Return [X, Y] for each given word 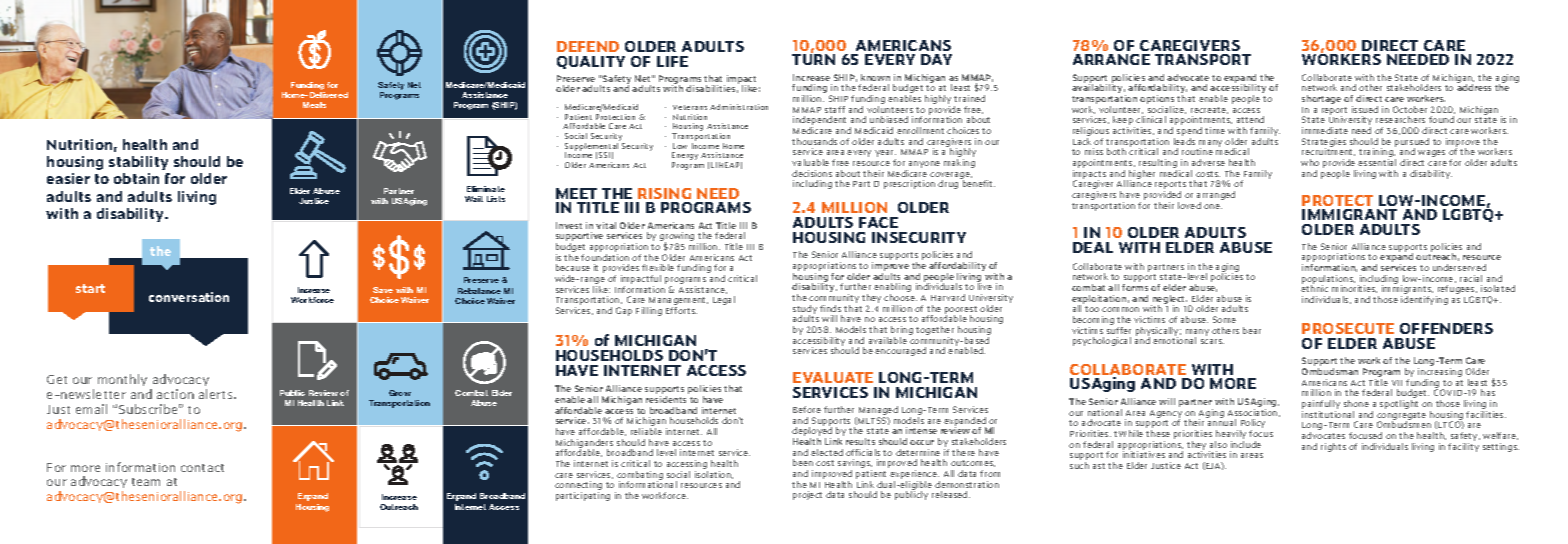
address [1474, 87]
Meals [314, 105]
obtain [136, 178]
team [146, 482]
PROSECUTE [1348, 328]
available [888, 340]
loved [1189, 205]
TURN [813, 58]
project [807, 495]
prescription [909, 184]
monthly [122, 380]
